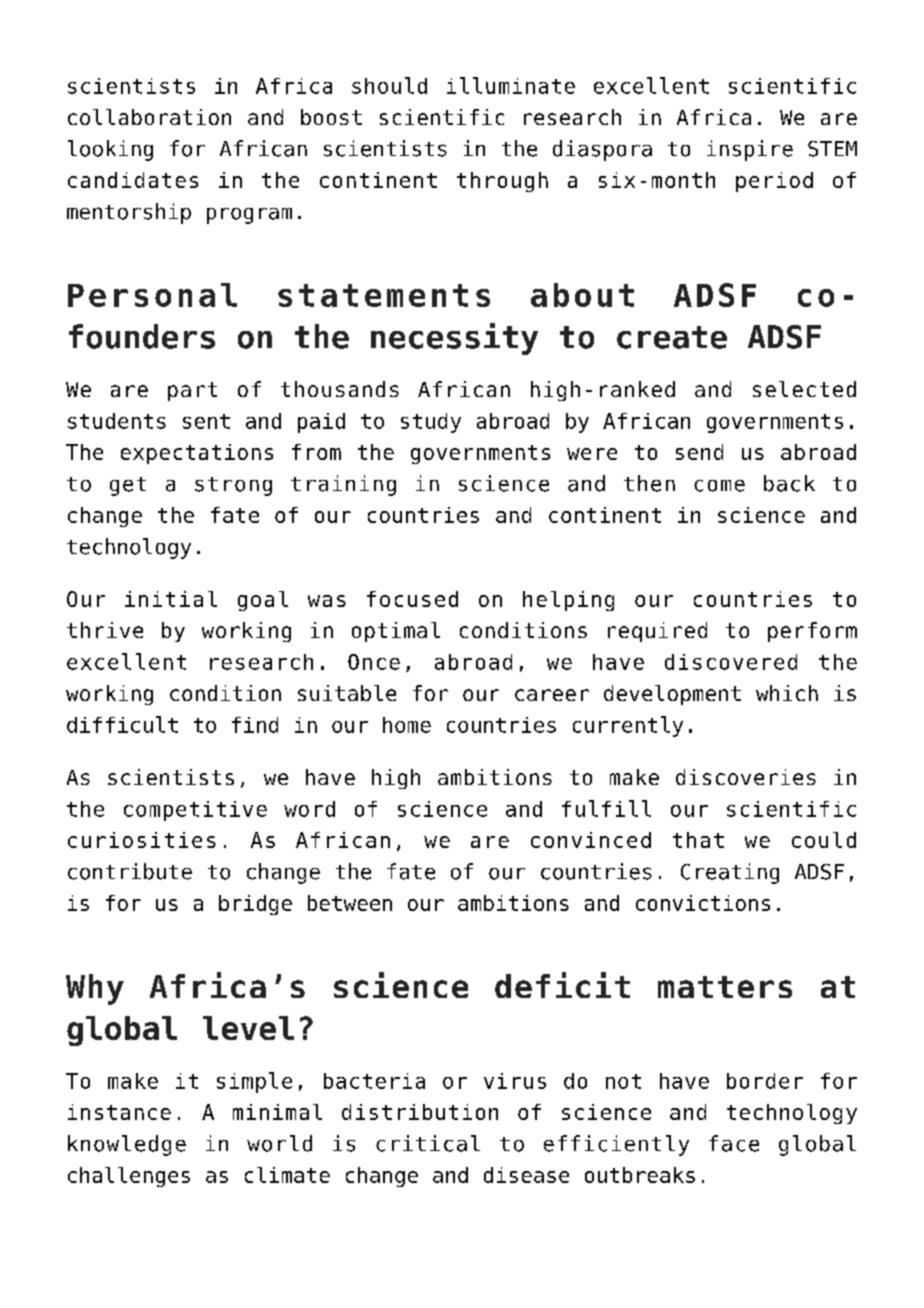 The image size is (924, 1308). I want to click on illuminate, so click(511, 85).
